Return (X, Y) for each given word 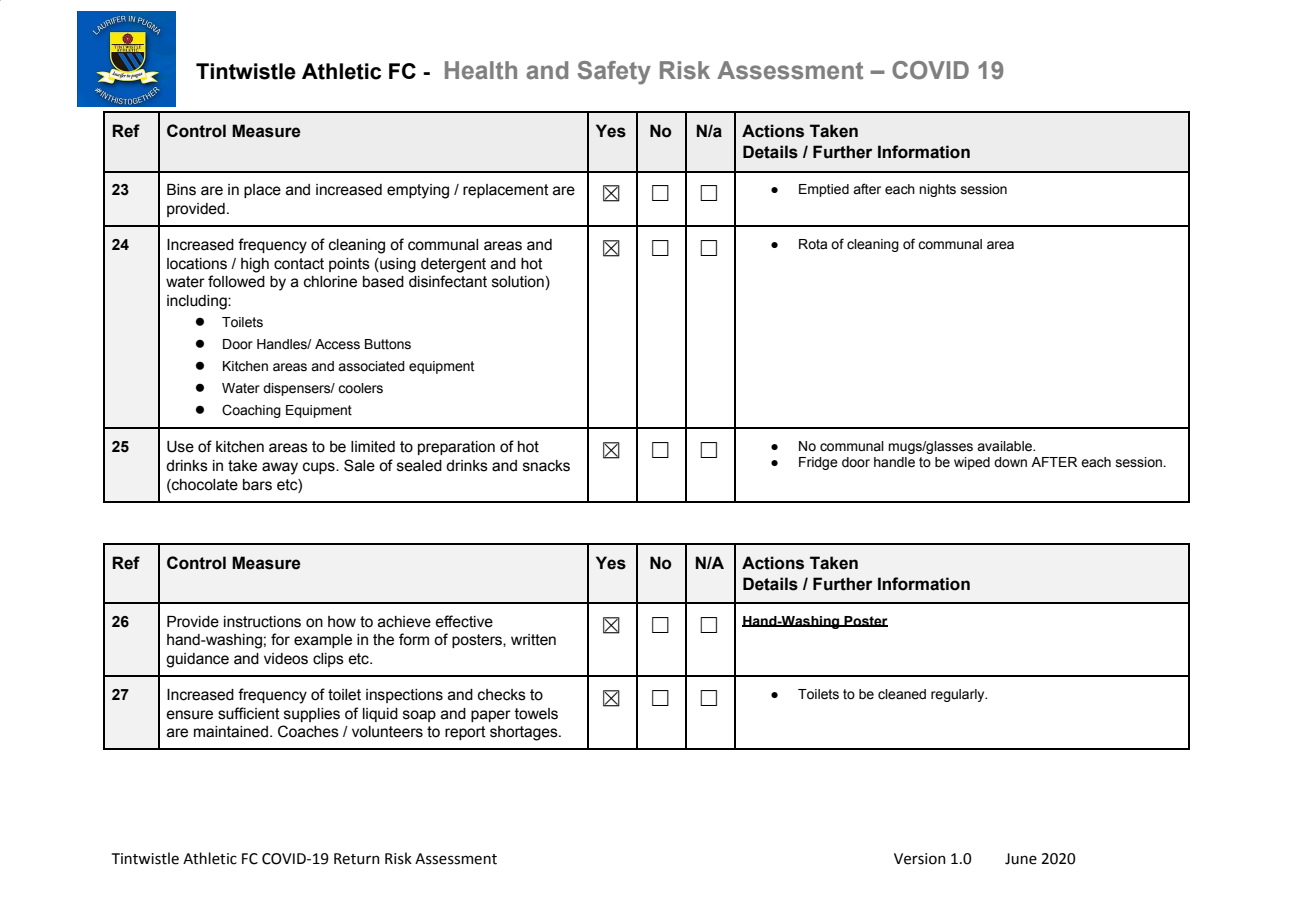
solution (518, 282)
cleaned (902, 694)
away (280, 468)
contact (299, 264)
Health (481, 70)
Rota (813, 244)
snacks (546, 466)
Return (357, 859)
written (533, 640)
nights (937, 190)
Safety (614, 73)
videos (286, 659)
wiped (972, 463)
